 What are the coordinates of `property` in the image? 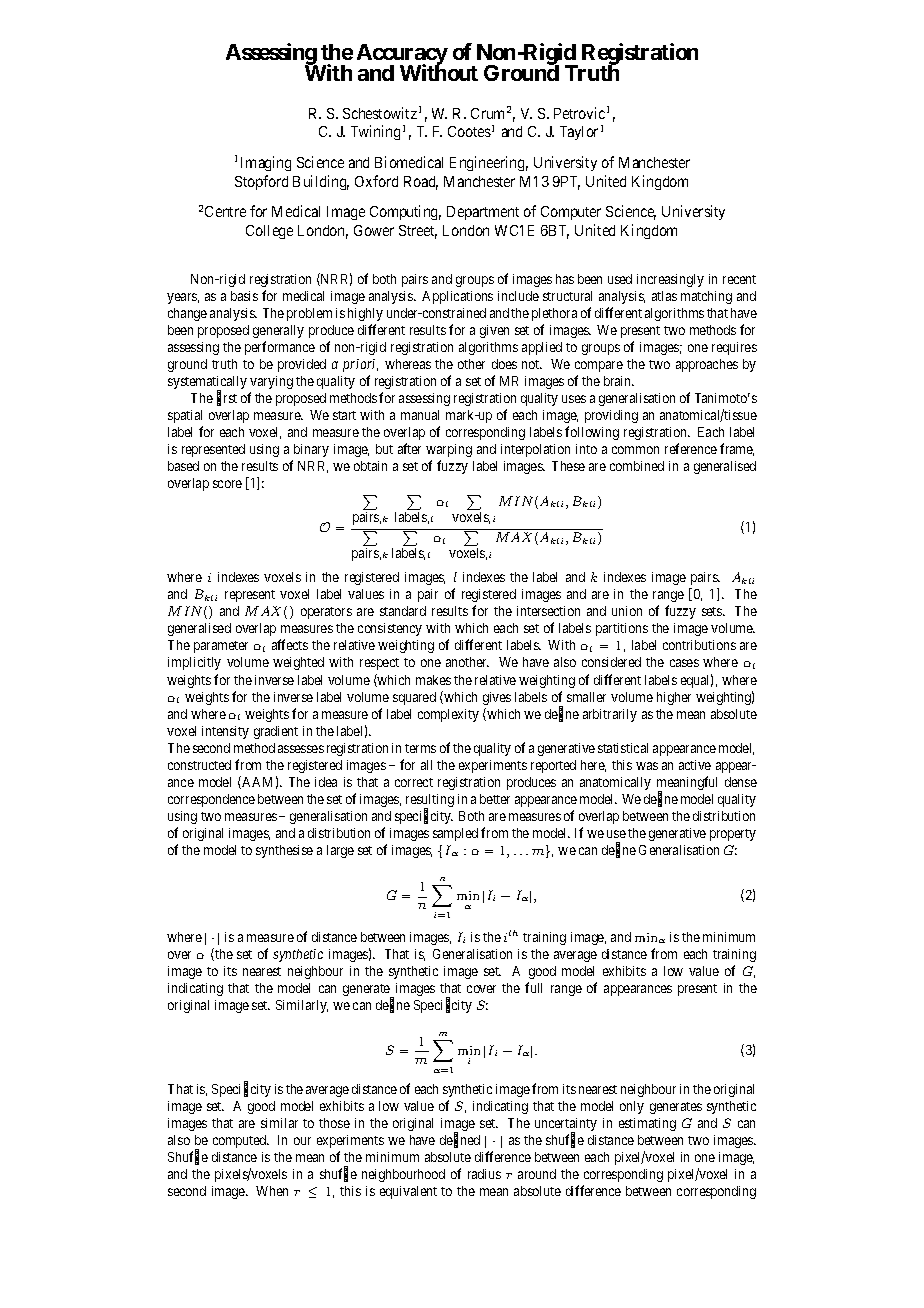 It's located at (733, 835).
